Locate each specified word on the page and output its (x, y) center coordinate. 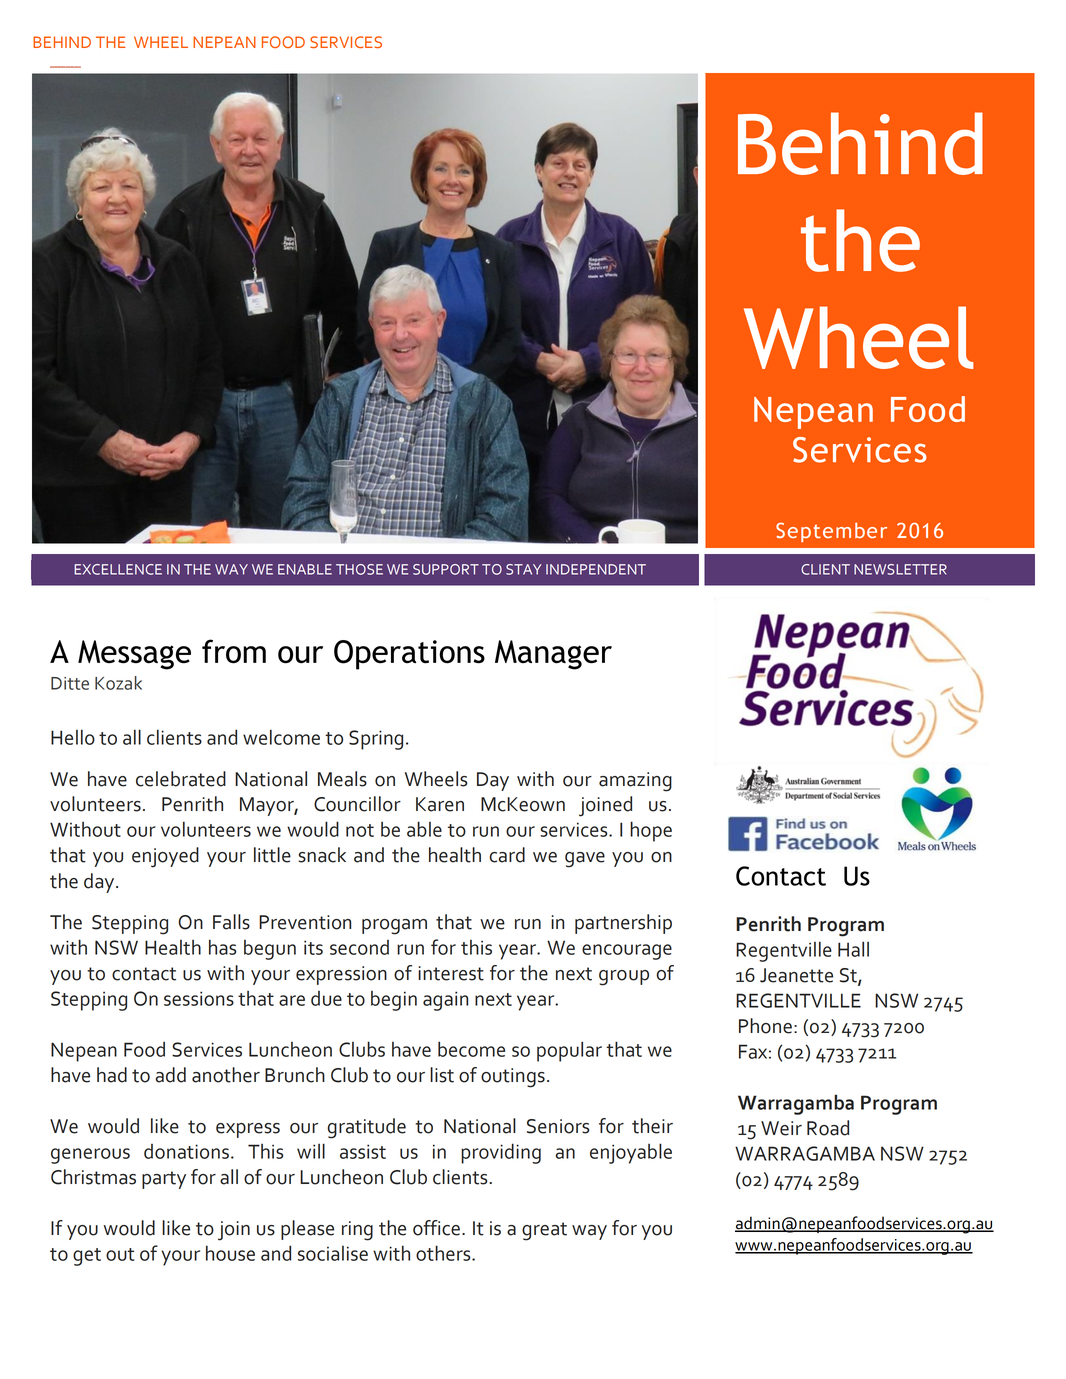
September (831, 532)
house (230, 1253)
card (507, 855)
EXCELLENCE (118, 569)
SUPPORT (446, 569)
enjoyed (165, 857)
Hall (853, 949)
